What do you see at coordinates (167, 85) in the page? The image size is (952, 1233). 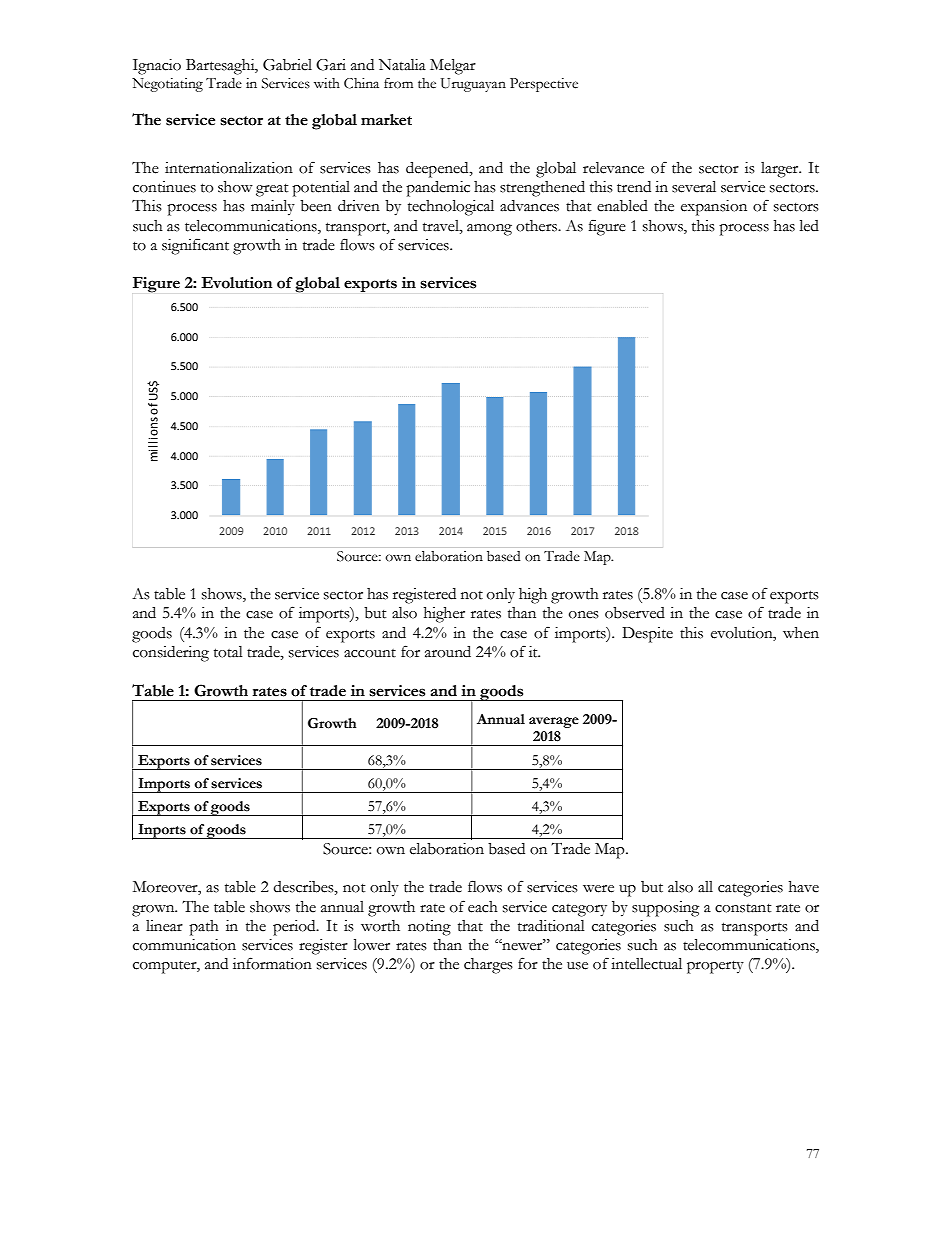 I see `Negotiating` at bounding box center [167, 85].
